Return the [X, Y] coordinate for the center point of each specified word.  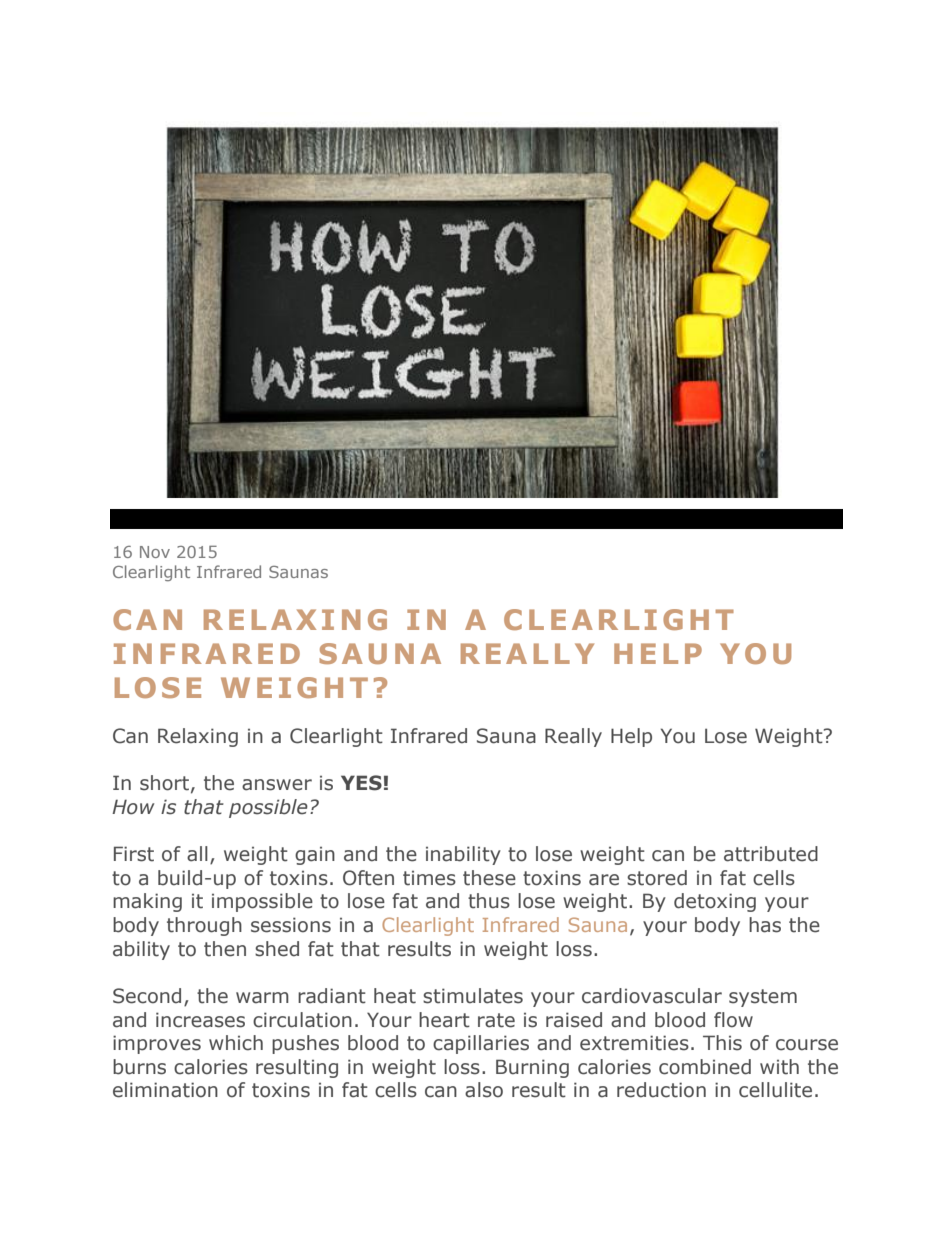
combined [705, 1067]
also [484, 1090]
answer [277, 785]
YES [361, 783]
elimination [165, 1090]
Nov [155, 552]
